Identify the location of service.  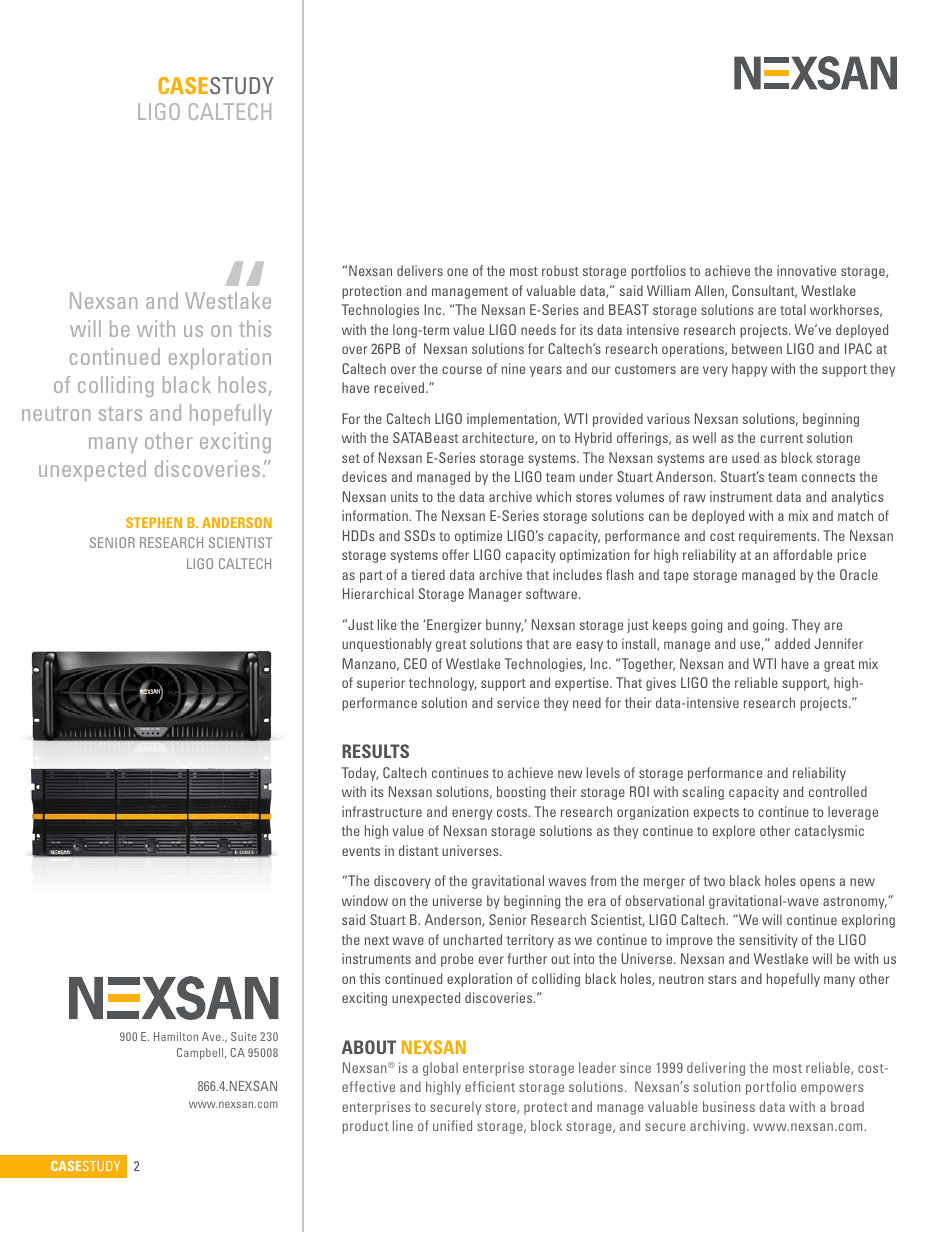
(518, 702).
